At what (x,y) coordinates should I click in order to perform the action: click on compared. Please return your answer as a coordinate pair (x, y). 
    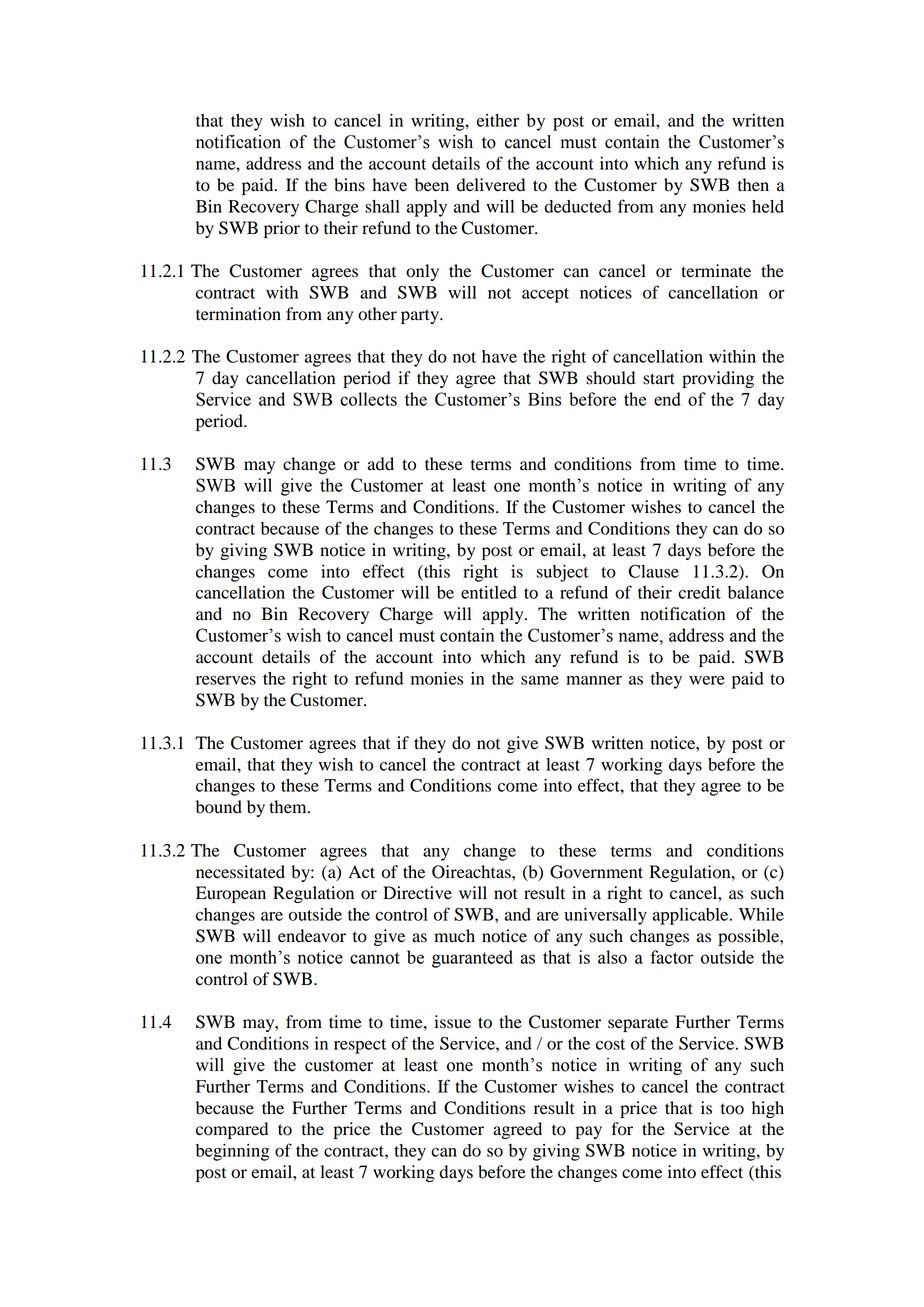
    Looking at the image, I should click on (232, 1130).
